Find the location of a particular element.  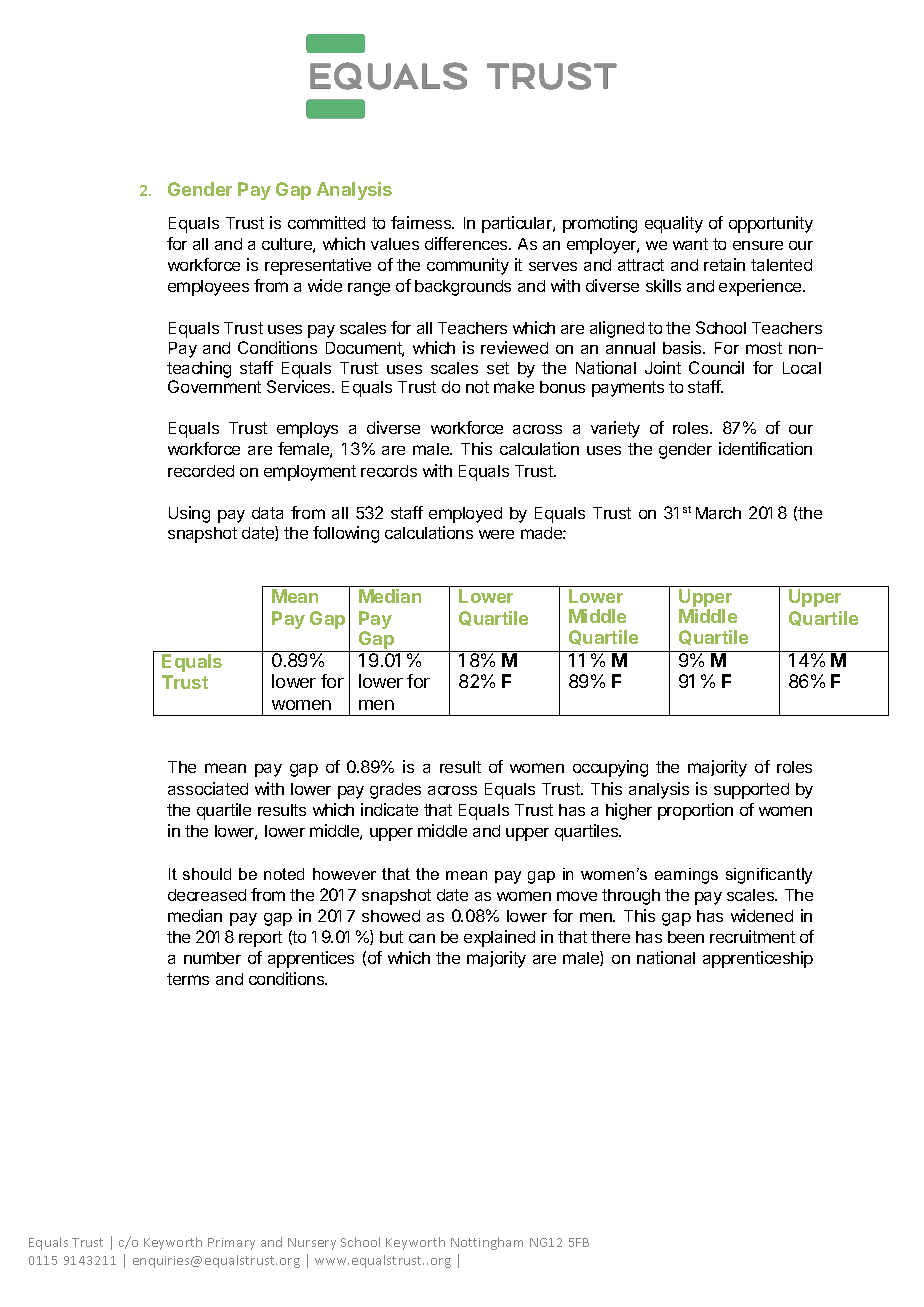

associated is located at coordinates (208, 788).
